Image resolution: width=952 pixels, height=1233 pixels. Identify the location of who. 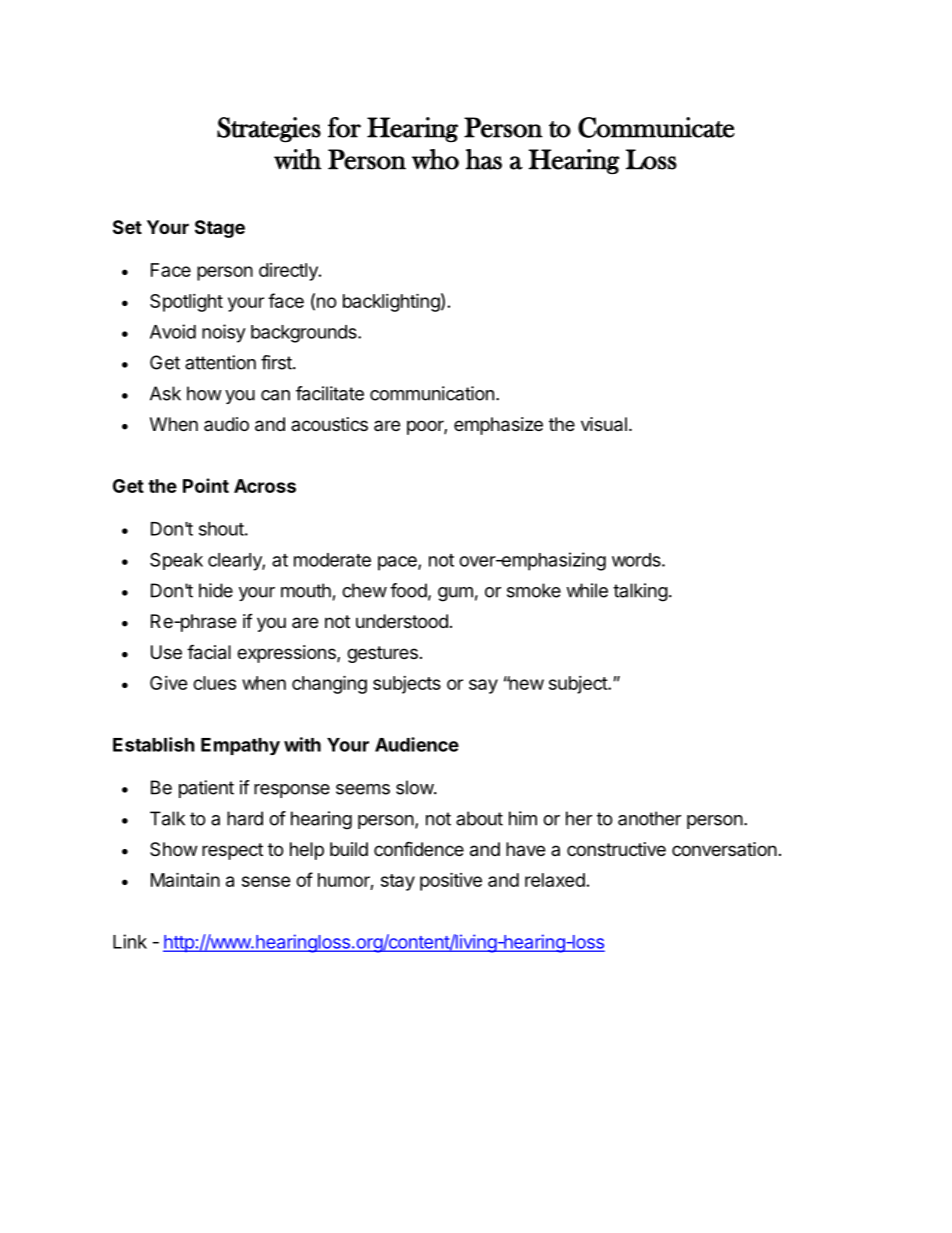
(435, 159).
